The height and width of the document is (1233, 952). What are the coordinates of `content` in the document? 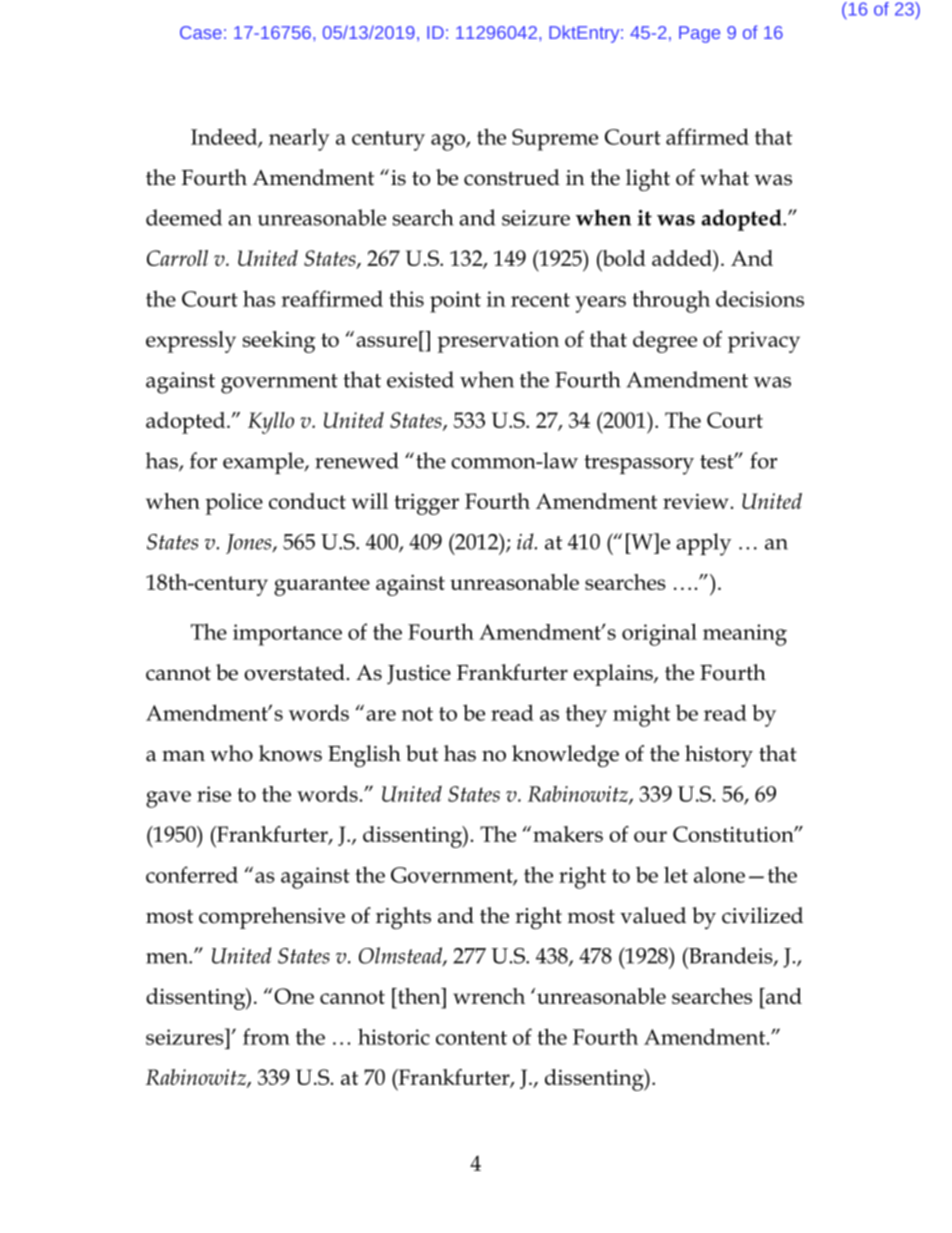 It's located at (471, 1038).
